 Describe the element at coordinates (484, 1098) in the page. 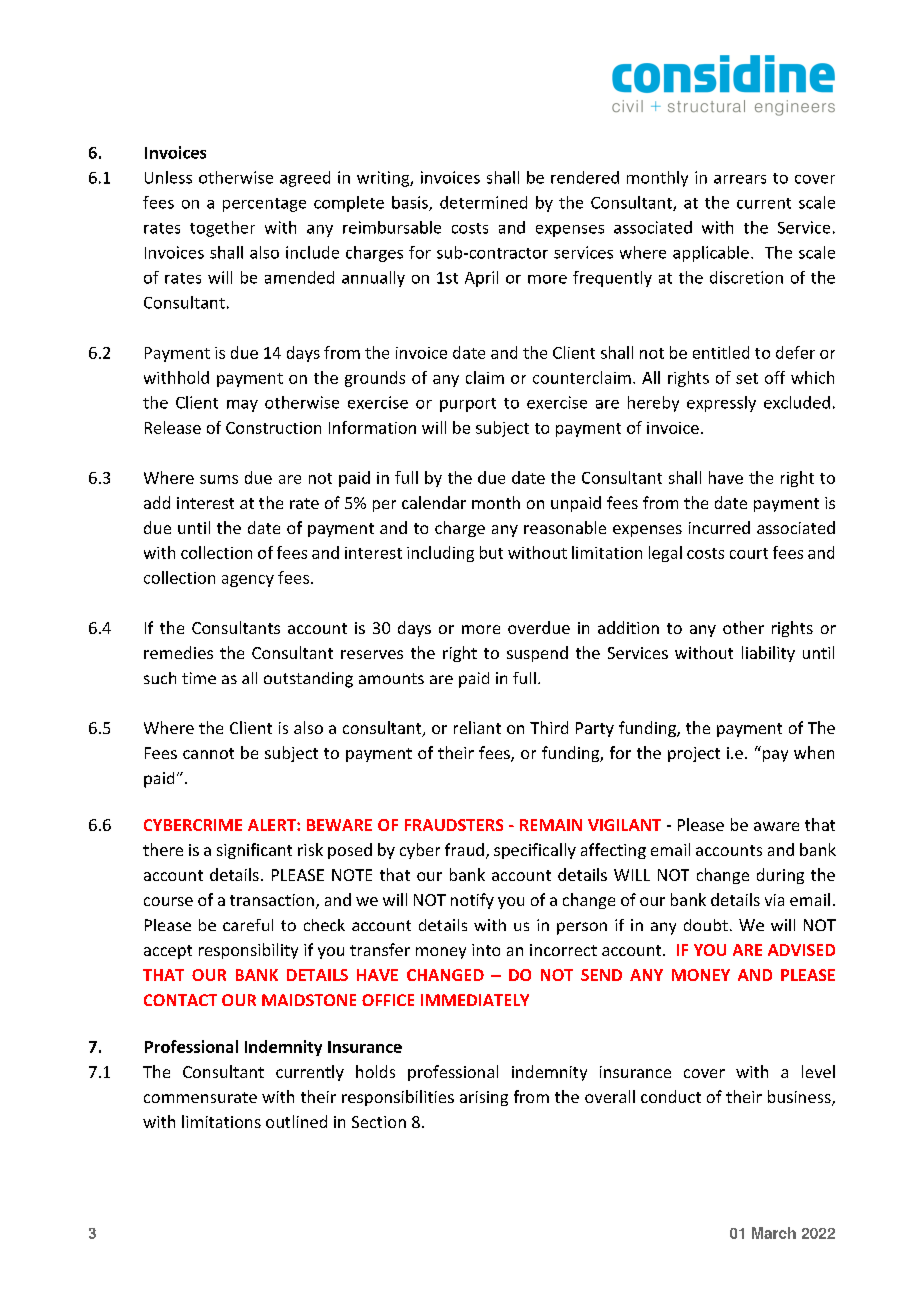

I see `arising` at that location.
